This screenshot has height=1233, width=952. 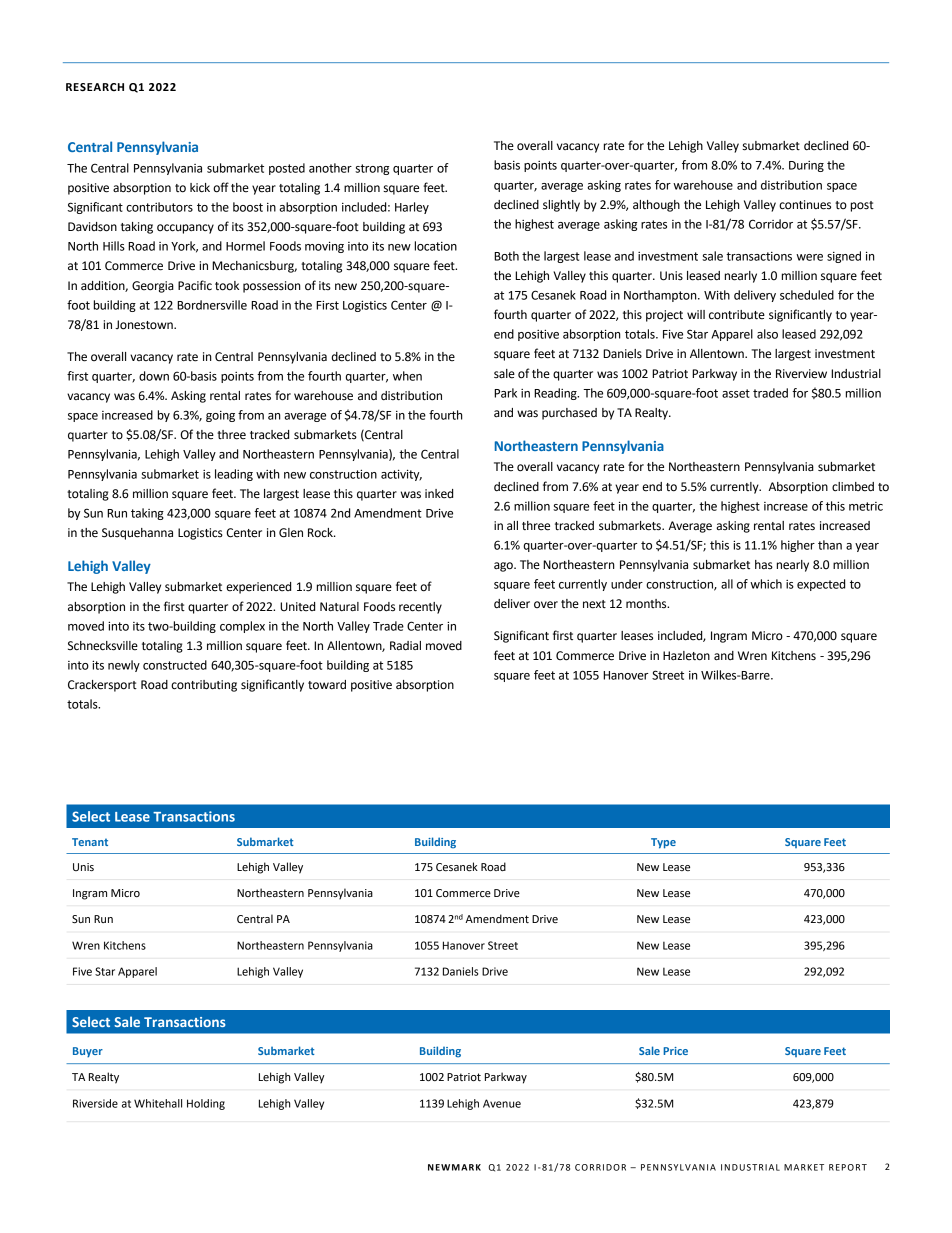 What do you see at coordinates (204, 686) in the screenshot?
I see `contributing` at bounding box center [204, 686].
